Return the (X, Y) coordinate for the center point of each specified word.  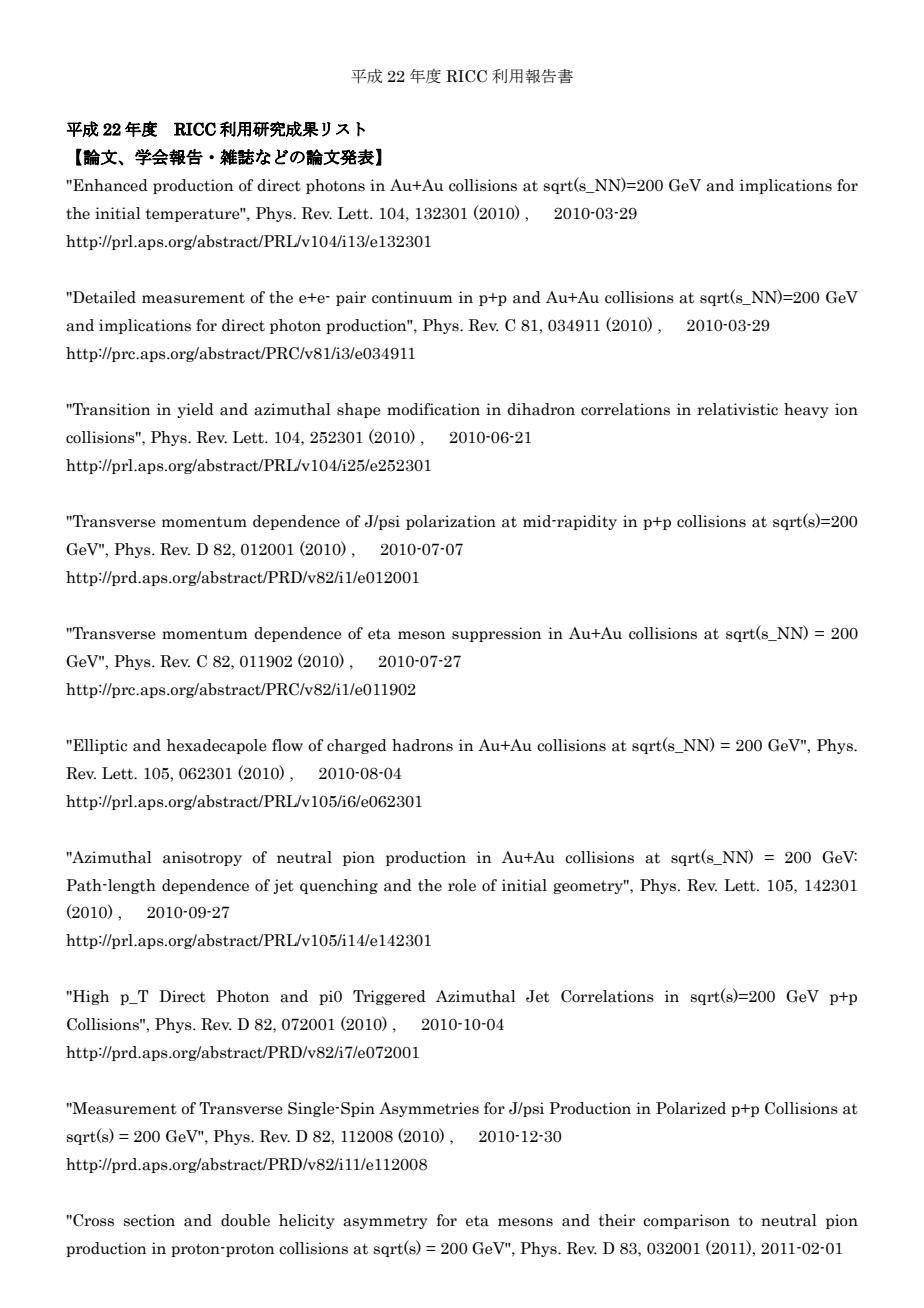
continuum (412, 297)
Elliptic (99, 746)
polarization (451, 522)
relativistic (737, 409)
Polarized (691, 1108)
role (462, 885)
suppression (496, 634)
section (149, 1220)
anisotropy (202, 858)
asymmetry (385, 1222)
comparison (686, 1221)
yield (195, 410)
